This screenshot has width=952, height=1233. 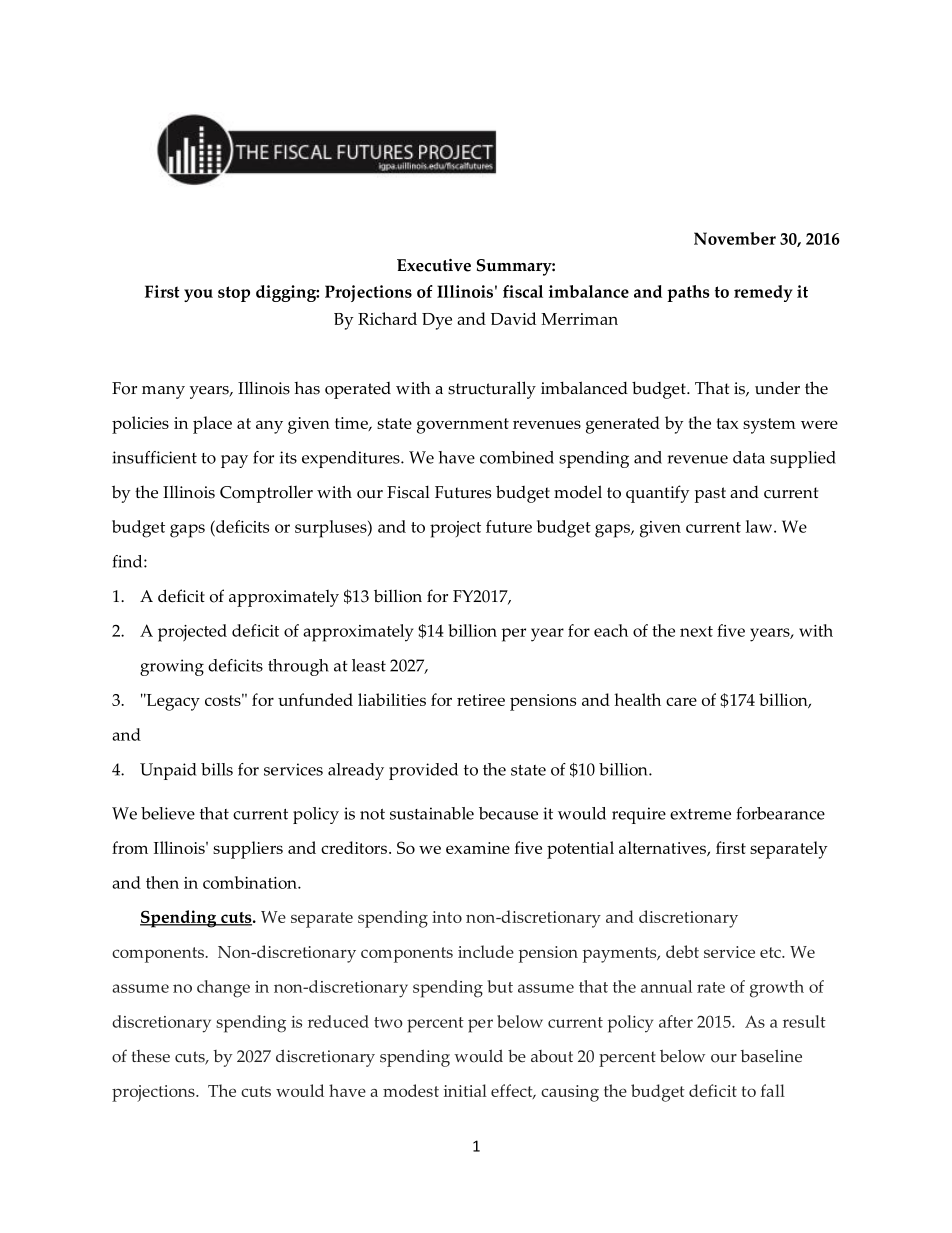 I want to click on you, so click(x=198, y=295).
